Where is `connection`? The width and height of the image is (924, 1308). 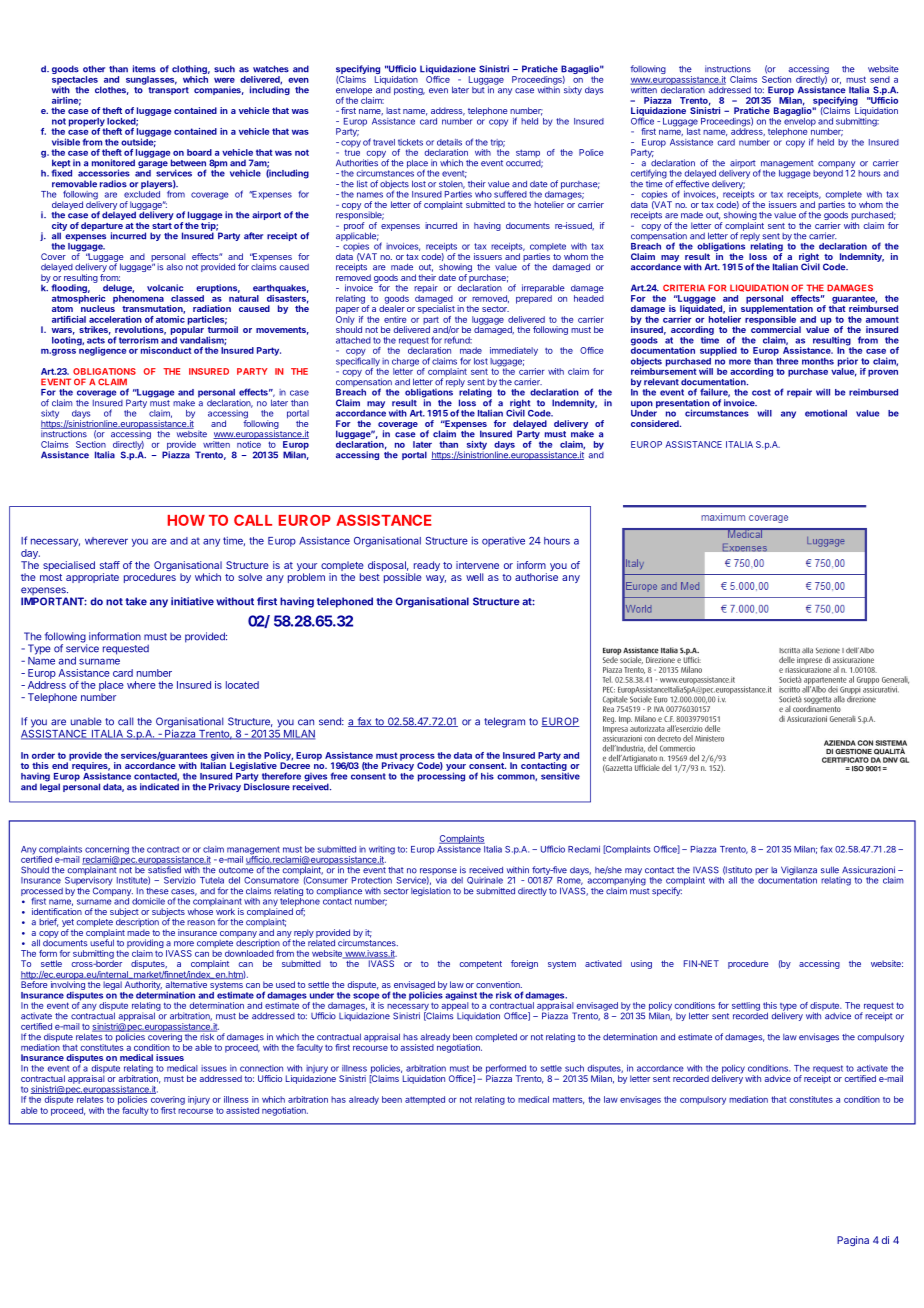
connection is located at coordinates (261, 1068).
